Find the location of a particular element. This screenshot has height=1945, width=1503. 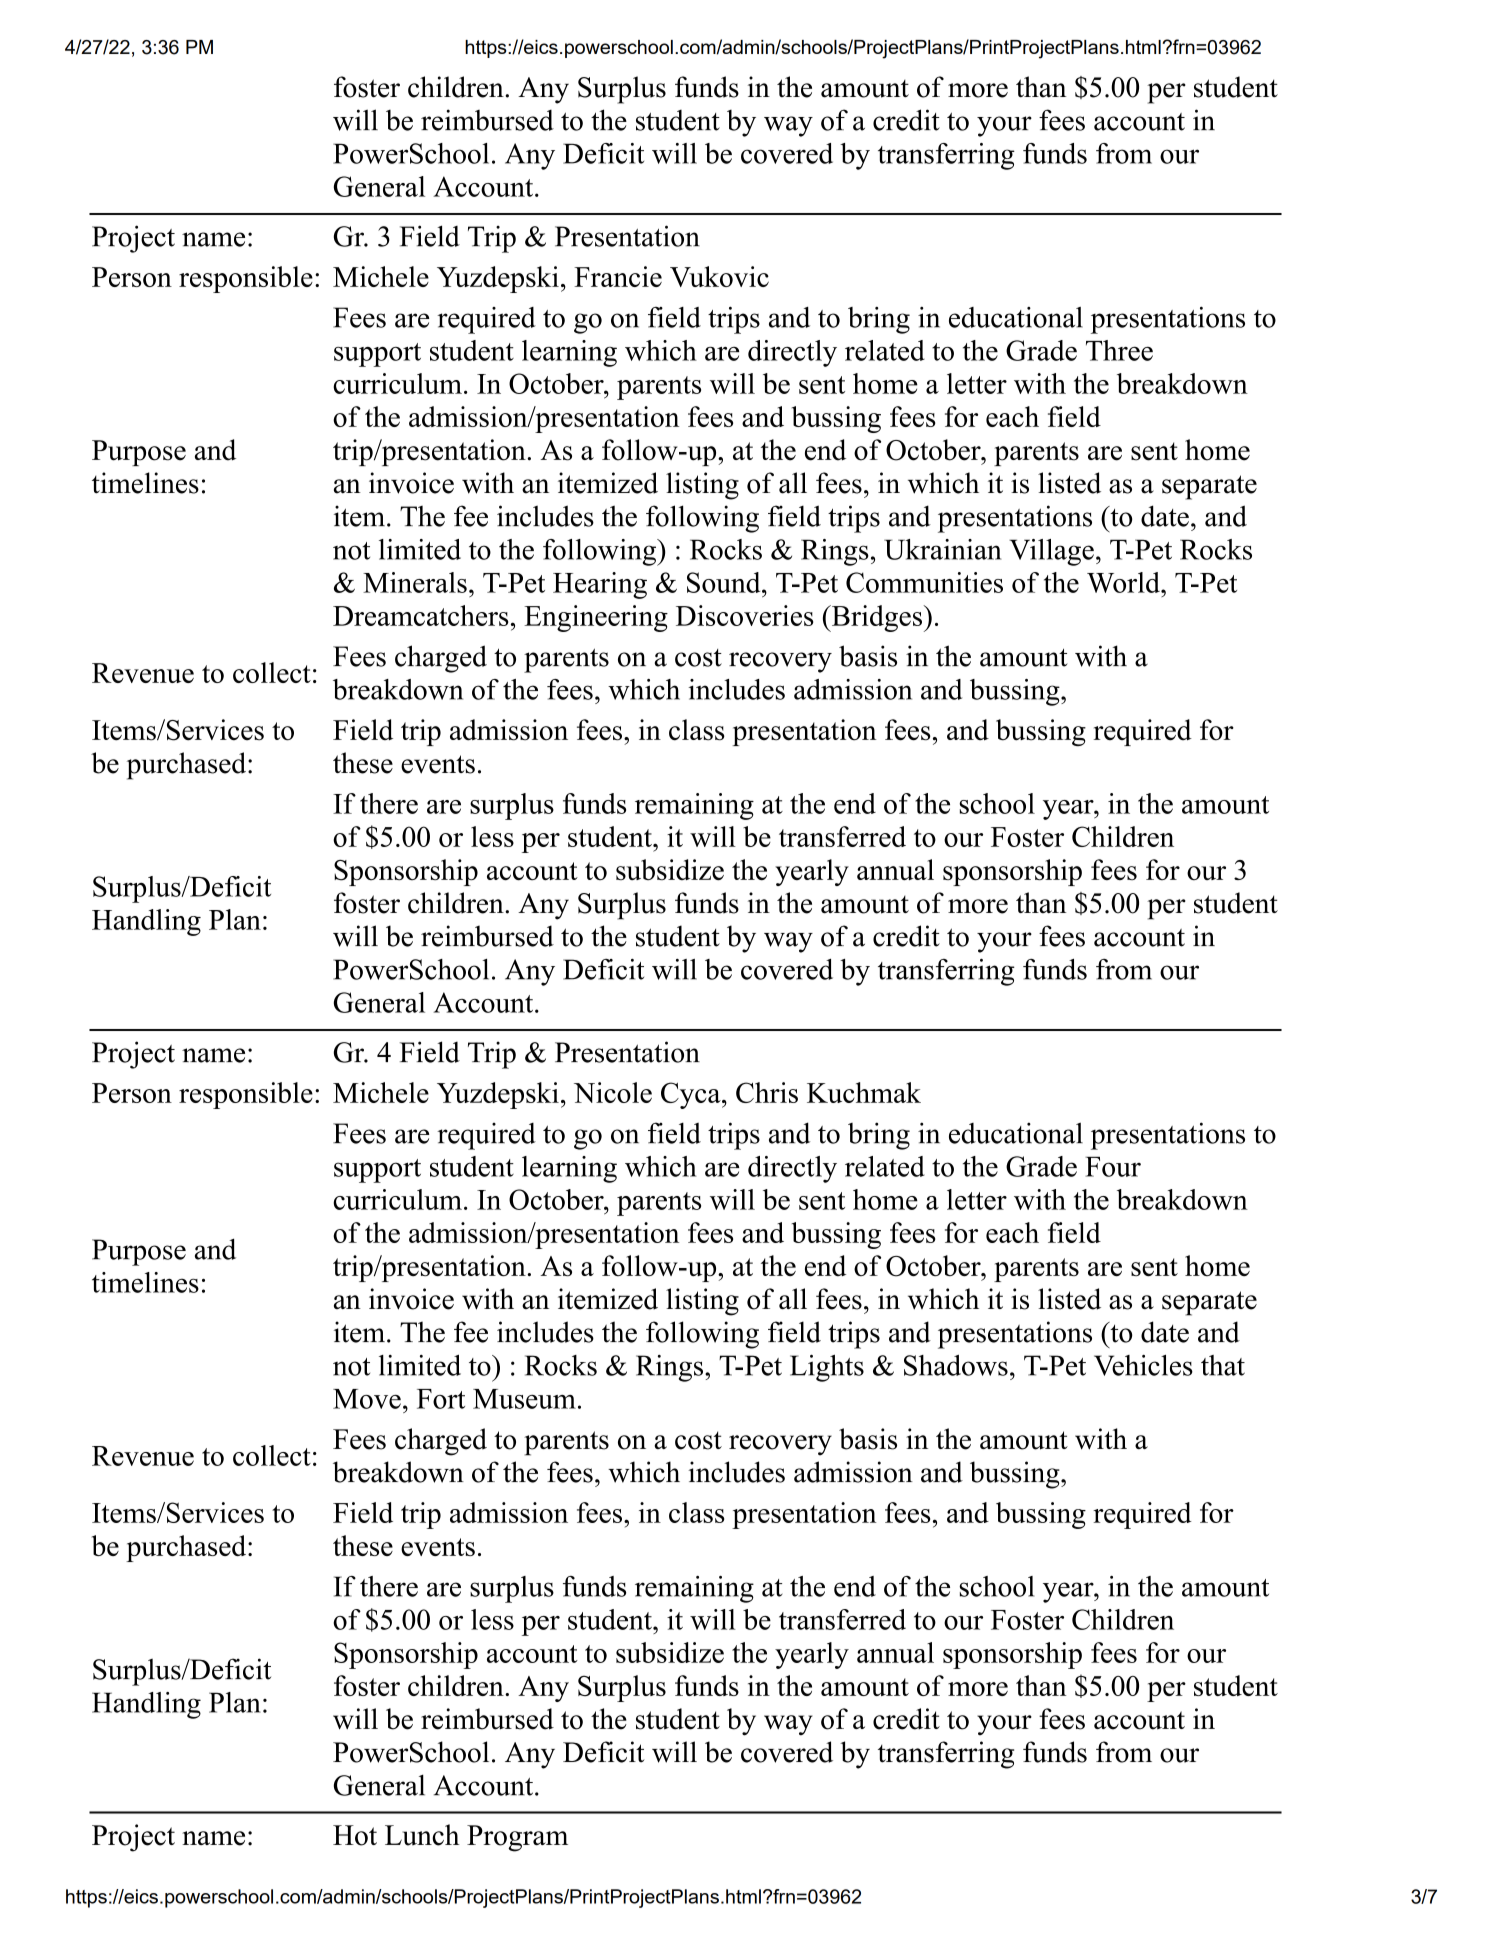

Three is located at coordinates (1119, 350).
